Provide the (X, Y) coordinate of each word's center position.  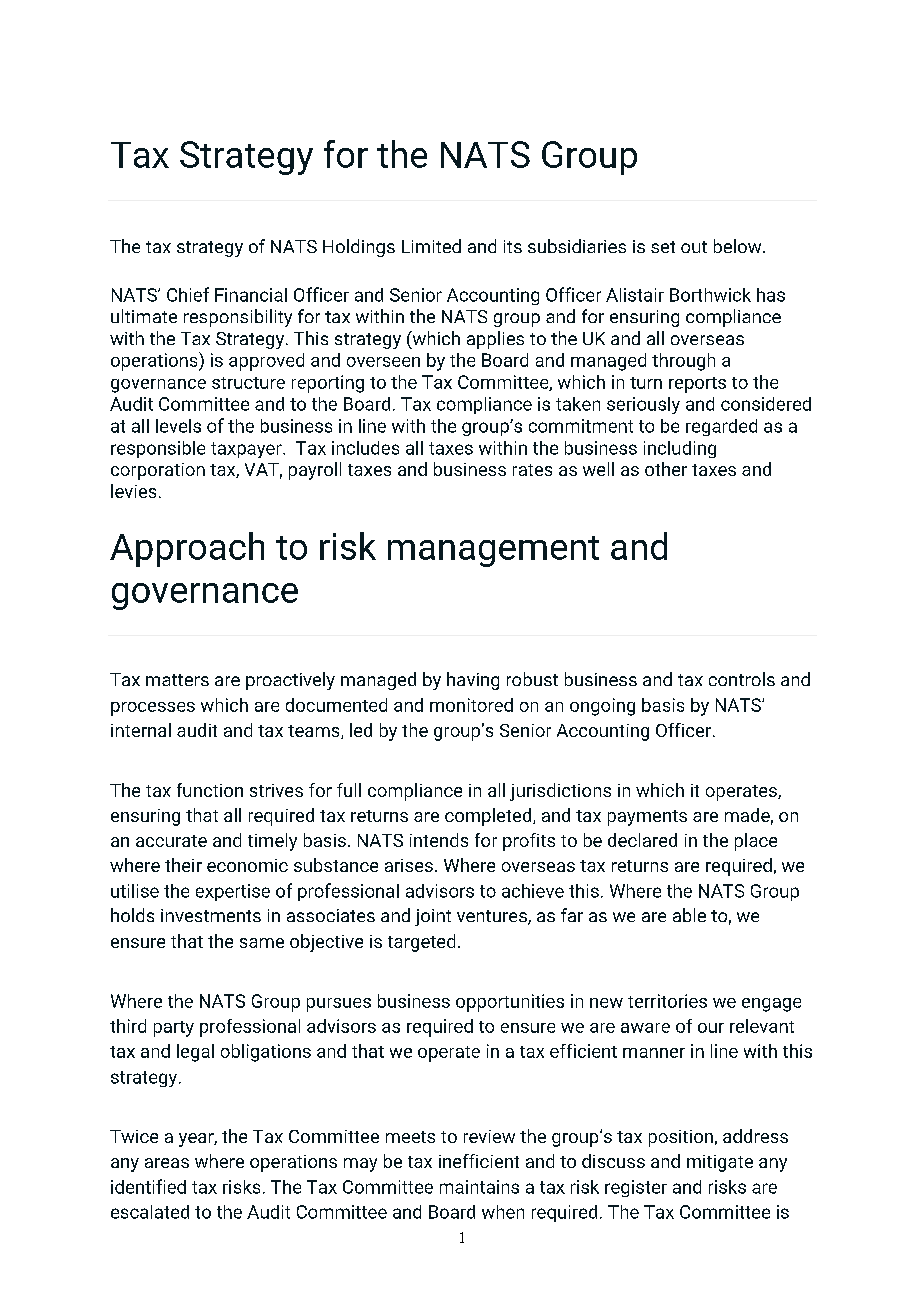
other (666, 469)
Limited (431, 246)
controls (742, 679)
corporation (158, 471)
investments (211, 915)
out (694, 247)
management (493, 551)
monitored (471, 705)
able (689, 915)
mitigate (720, 1163)
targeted (421, 943)
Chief (188, 294)
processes (153, 709)
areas (167, 1163)
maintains (479, 1187)
